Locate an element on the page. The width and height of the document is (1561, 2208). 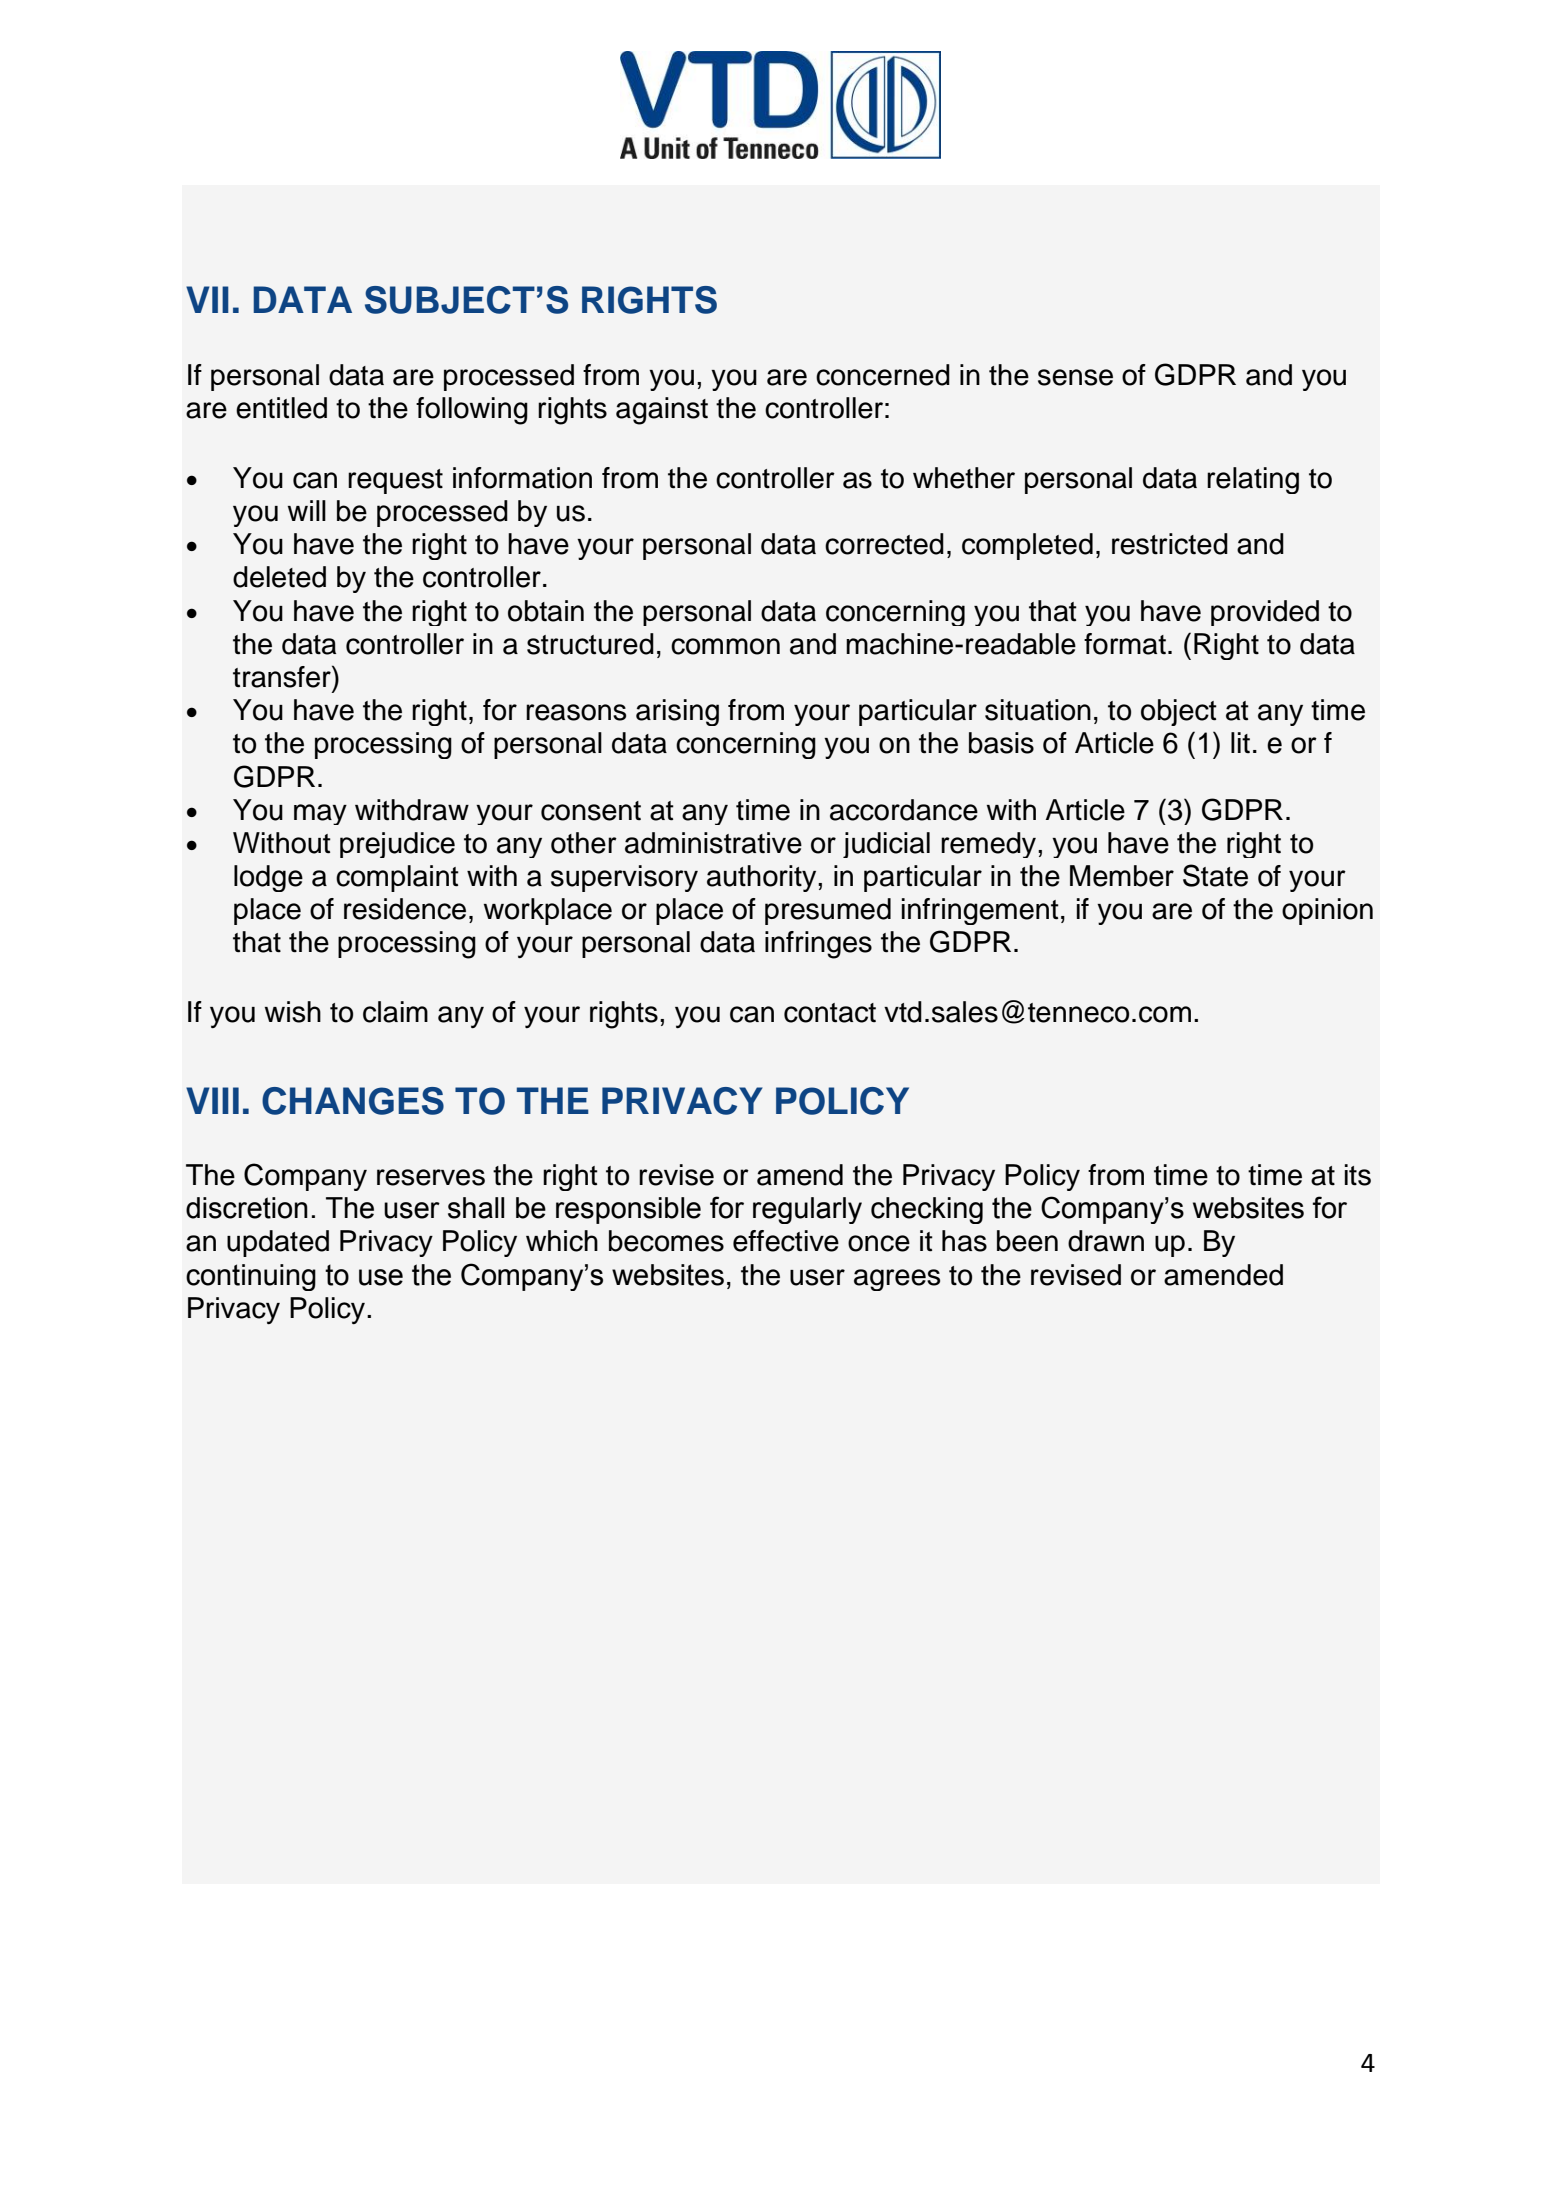
may is located at coordinates (320, 814).
